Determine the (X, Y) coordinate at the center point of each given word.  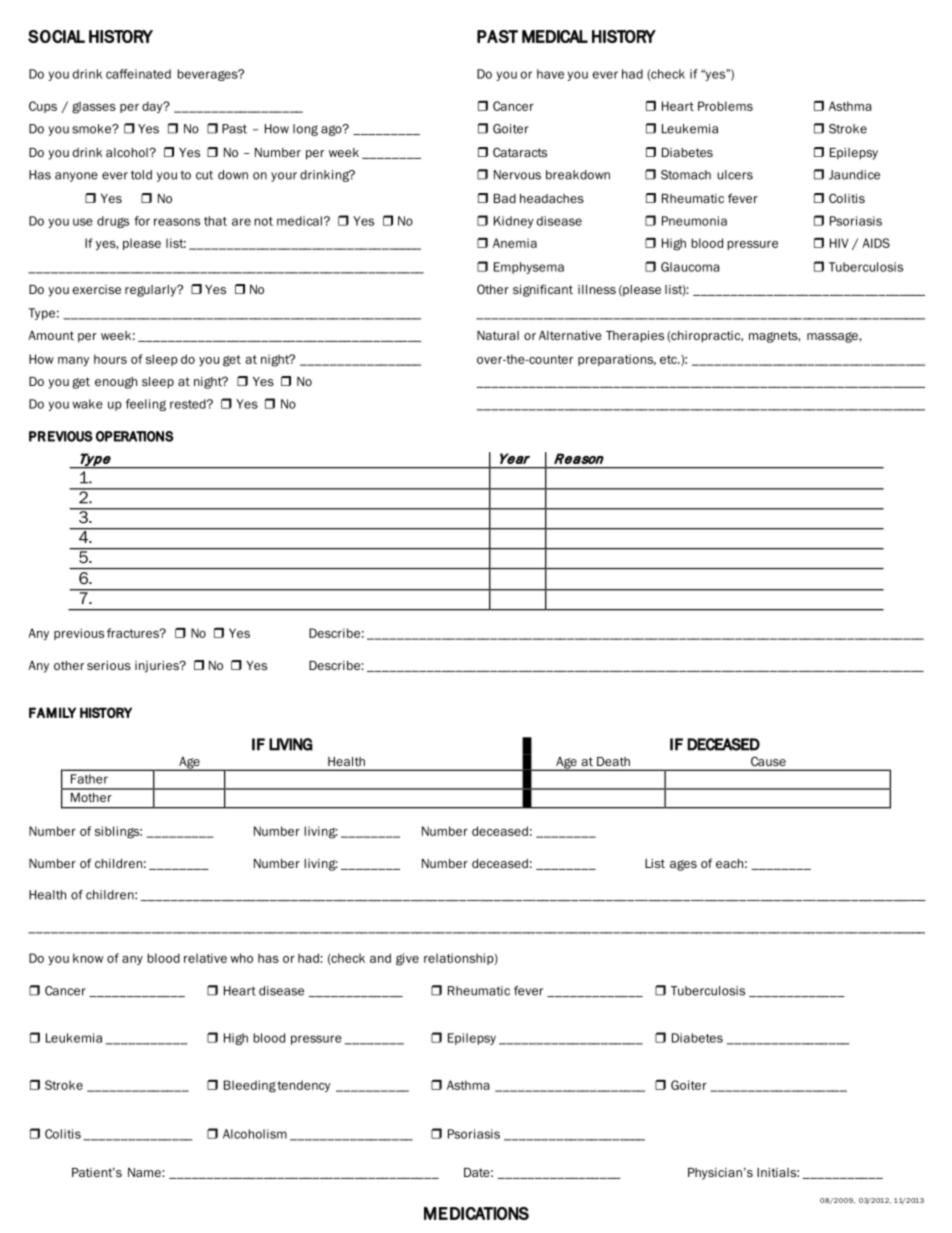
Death (613, 761)
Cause (768, 761)
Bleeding (250, 1086)
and (380, 958)
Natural (498, 335)
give (407, 959)
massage (833, 337)
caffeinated (138, 74)
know (88, 958)
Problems (725, 106)
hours (110, 359)
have (550, 74)
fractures (134, 633)
